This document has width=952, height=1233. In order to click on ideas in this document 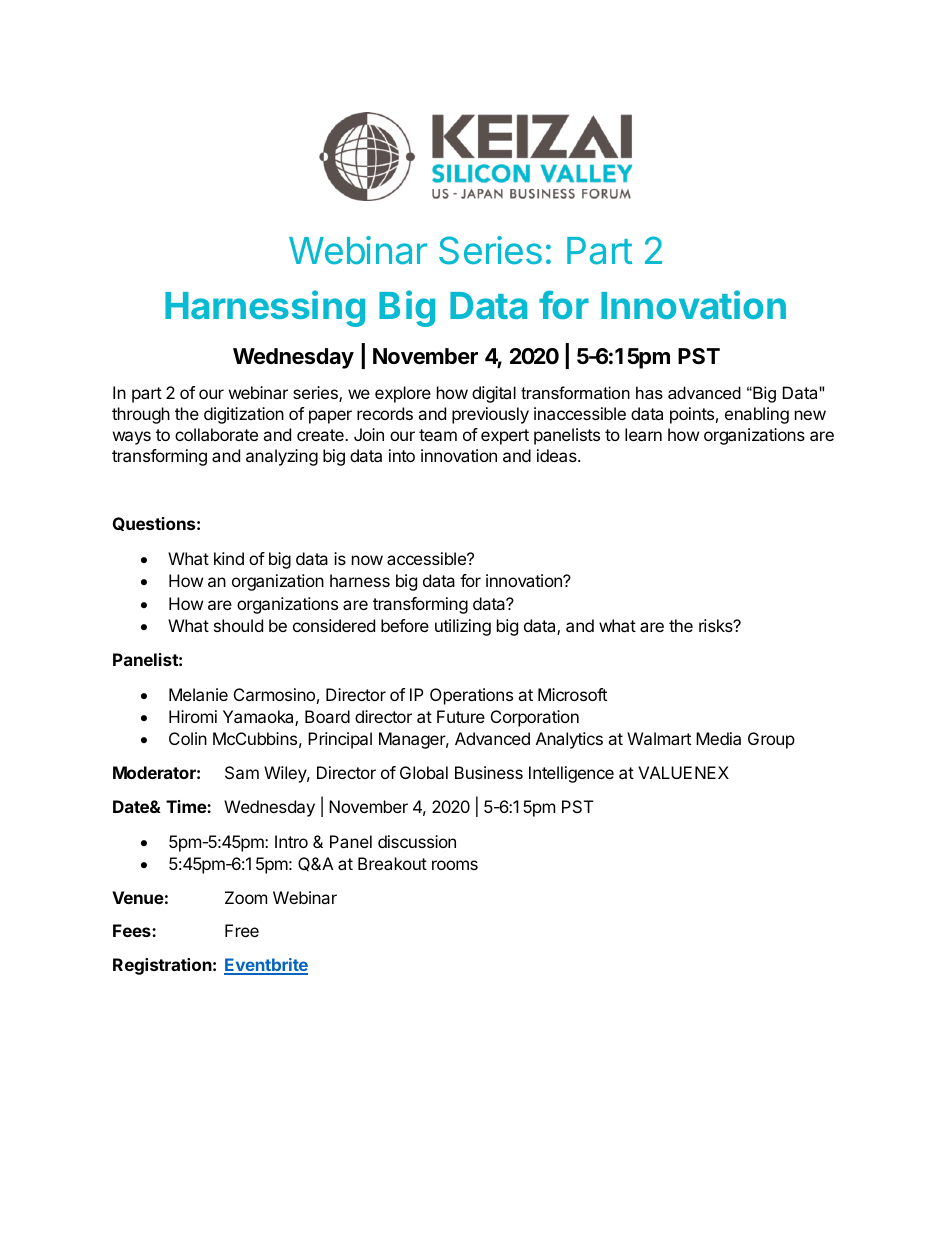, I will do `click(558, 455)`.
